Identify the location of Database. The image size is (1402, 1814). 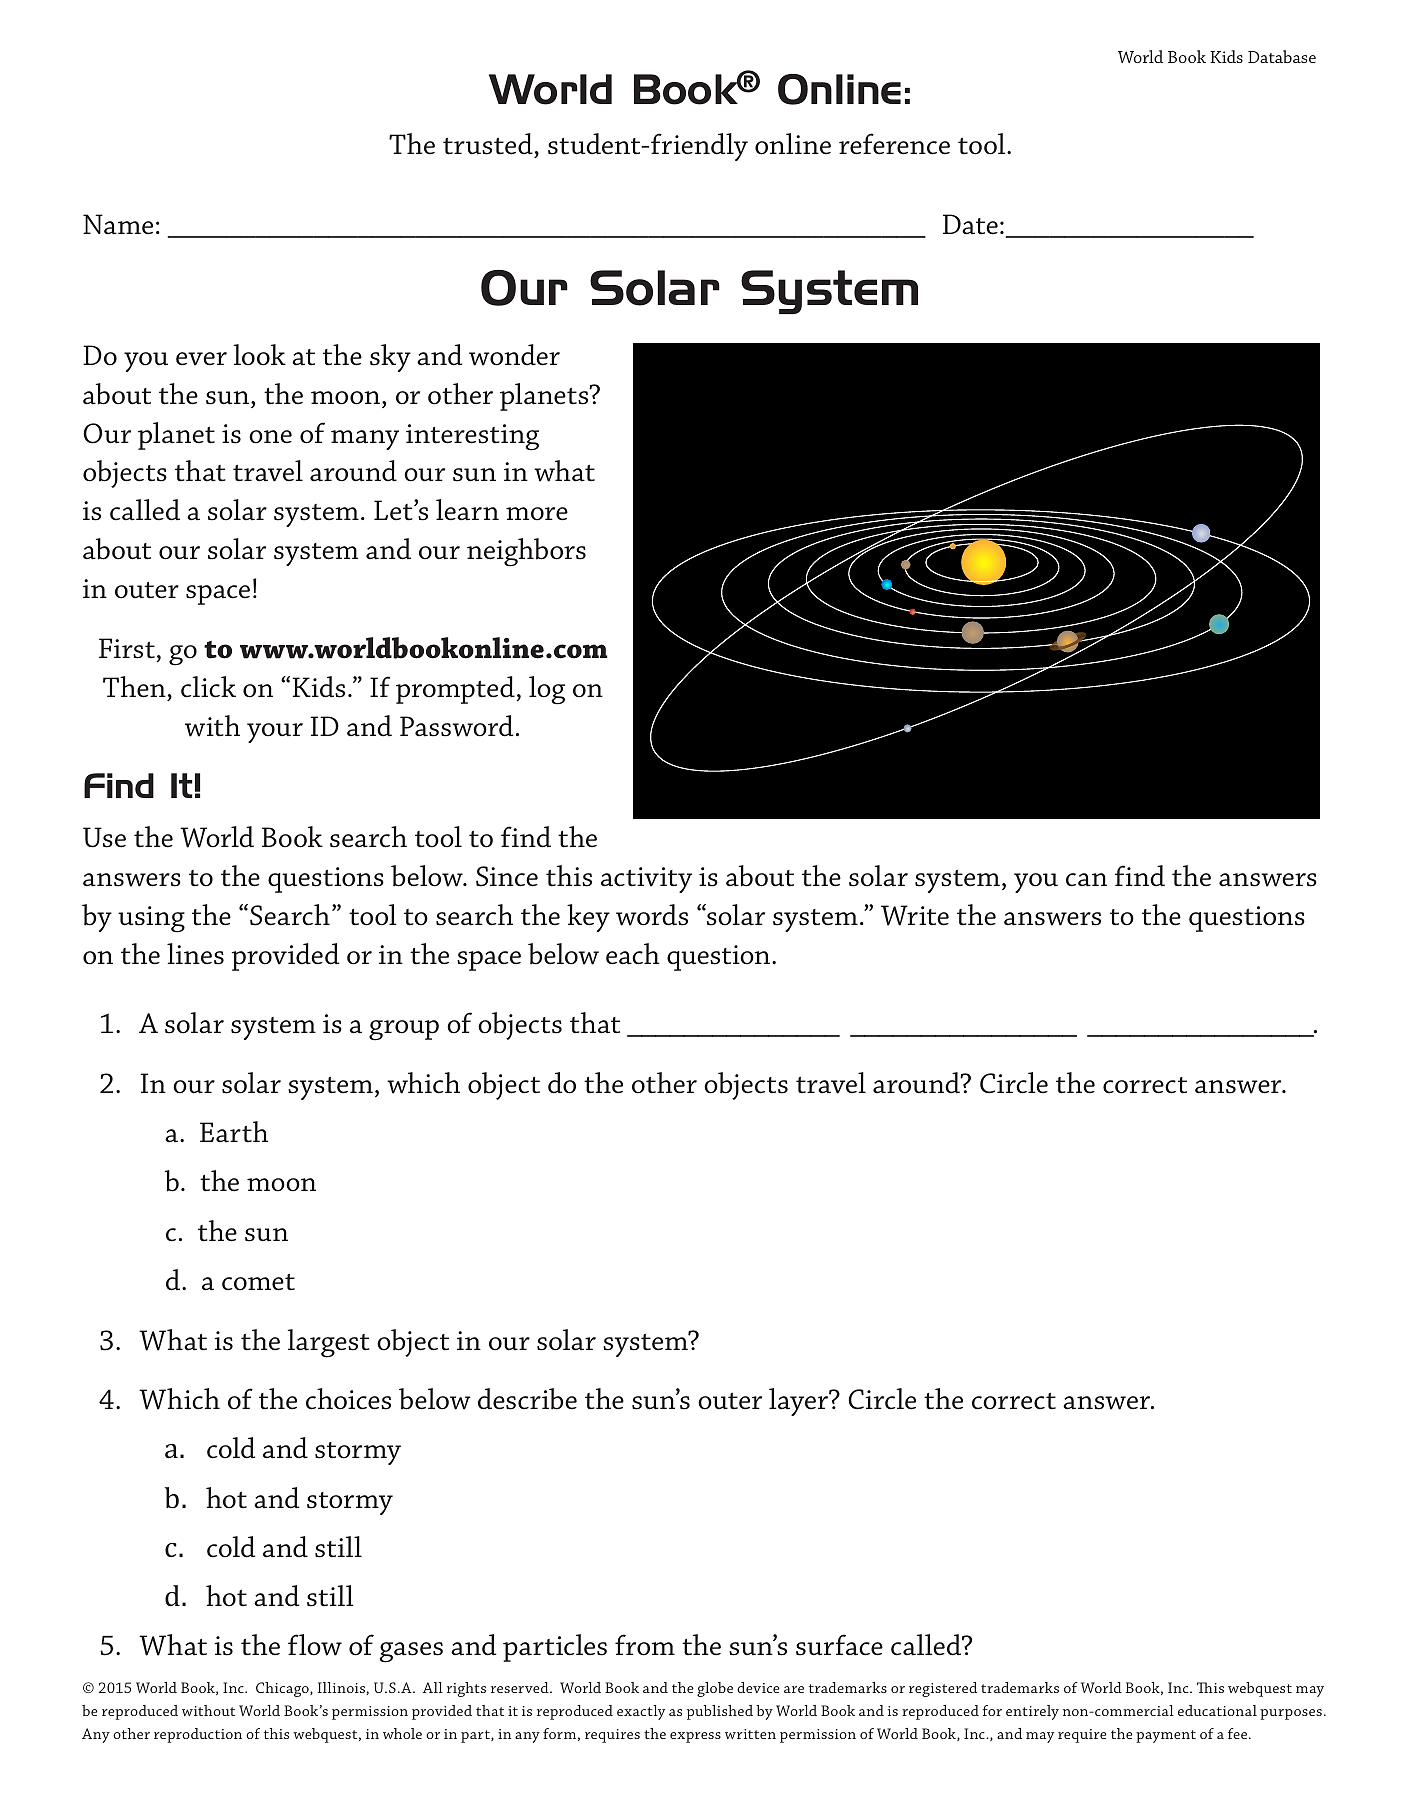
(1282, 56).
